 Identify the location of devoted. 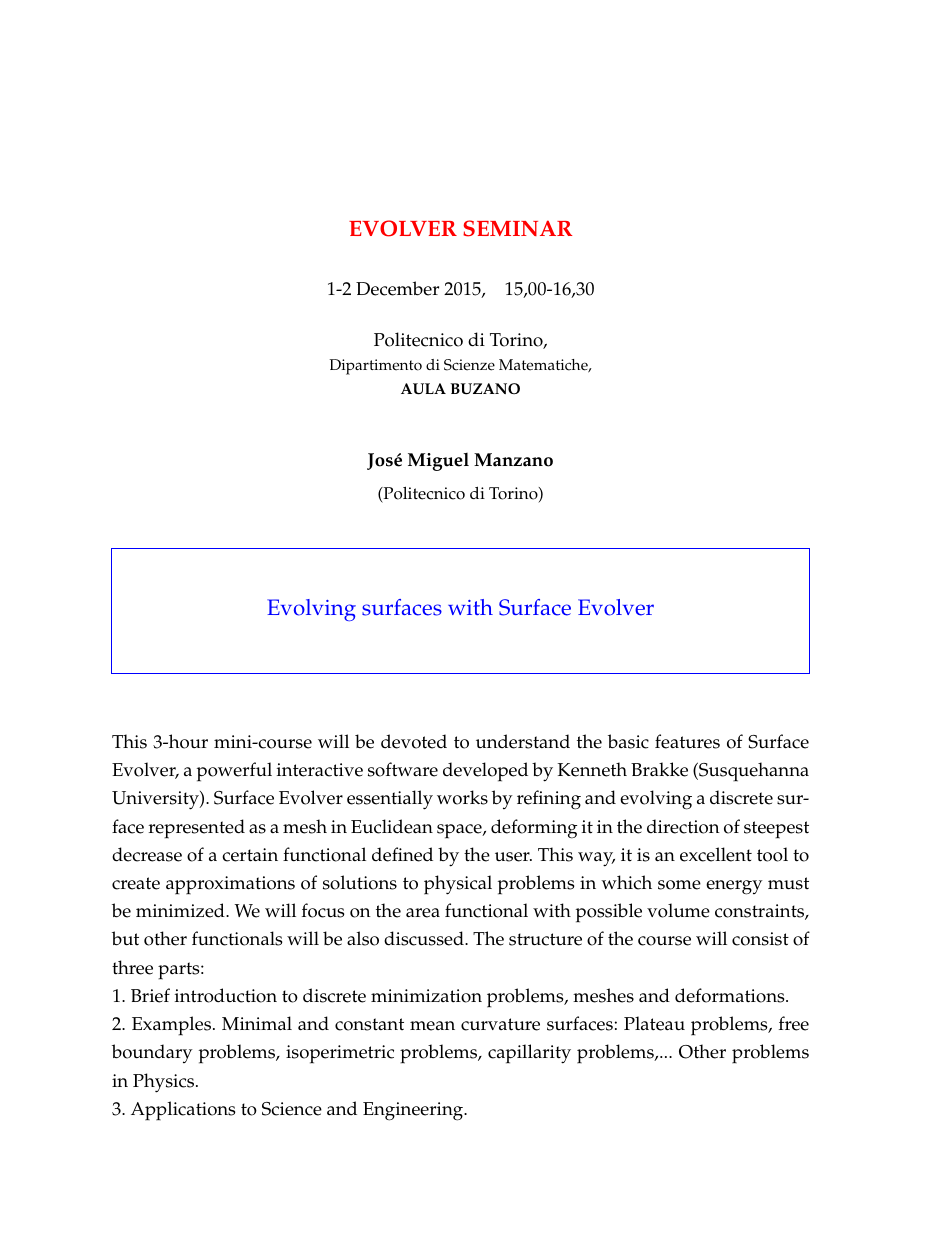
(414, 741).
